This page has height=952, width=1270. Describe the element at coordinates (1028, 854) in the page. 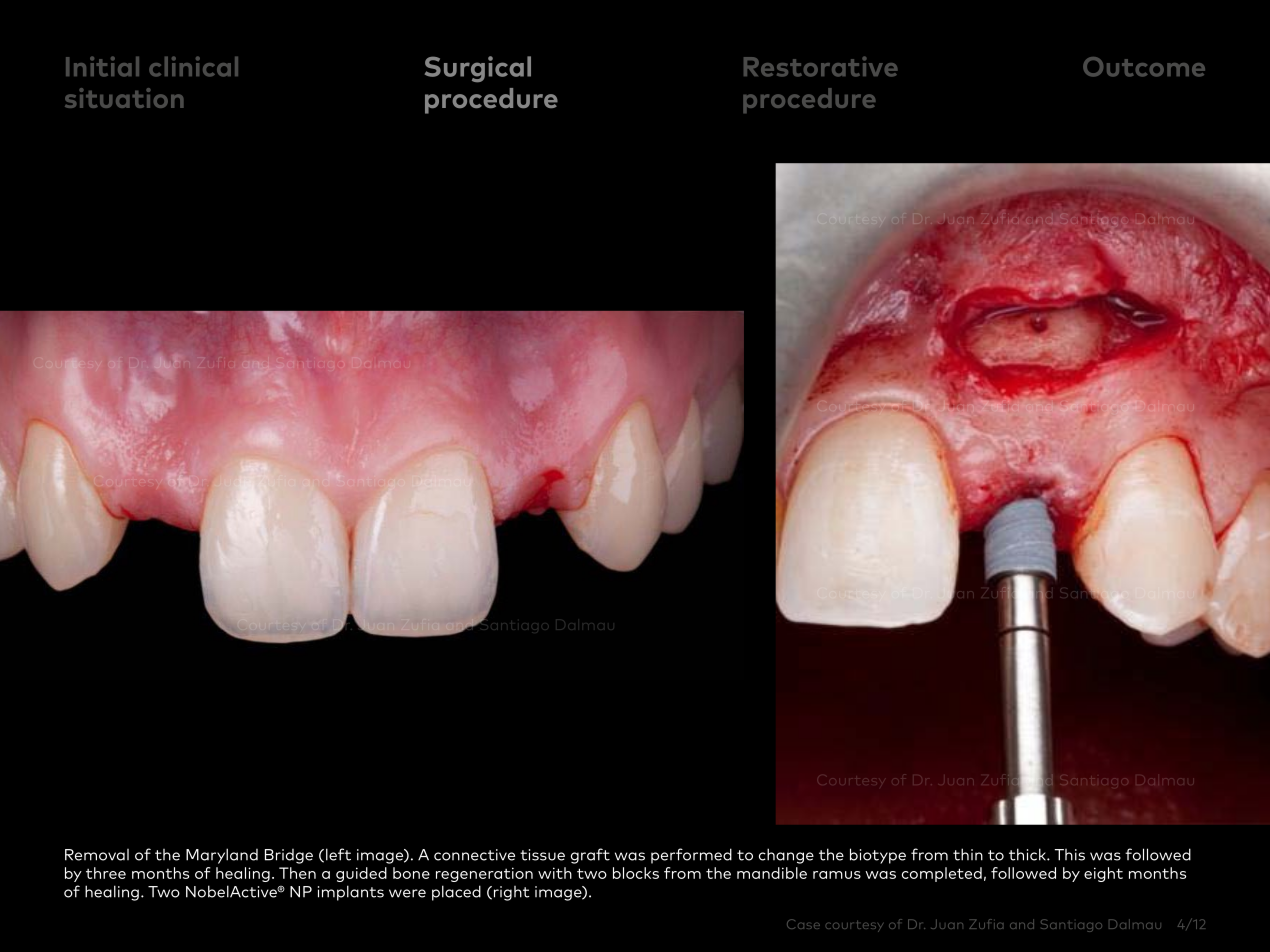

I see `thick` at that location.
